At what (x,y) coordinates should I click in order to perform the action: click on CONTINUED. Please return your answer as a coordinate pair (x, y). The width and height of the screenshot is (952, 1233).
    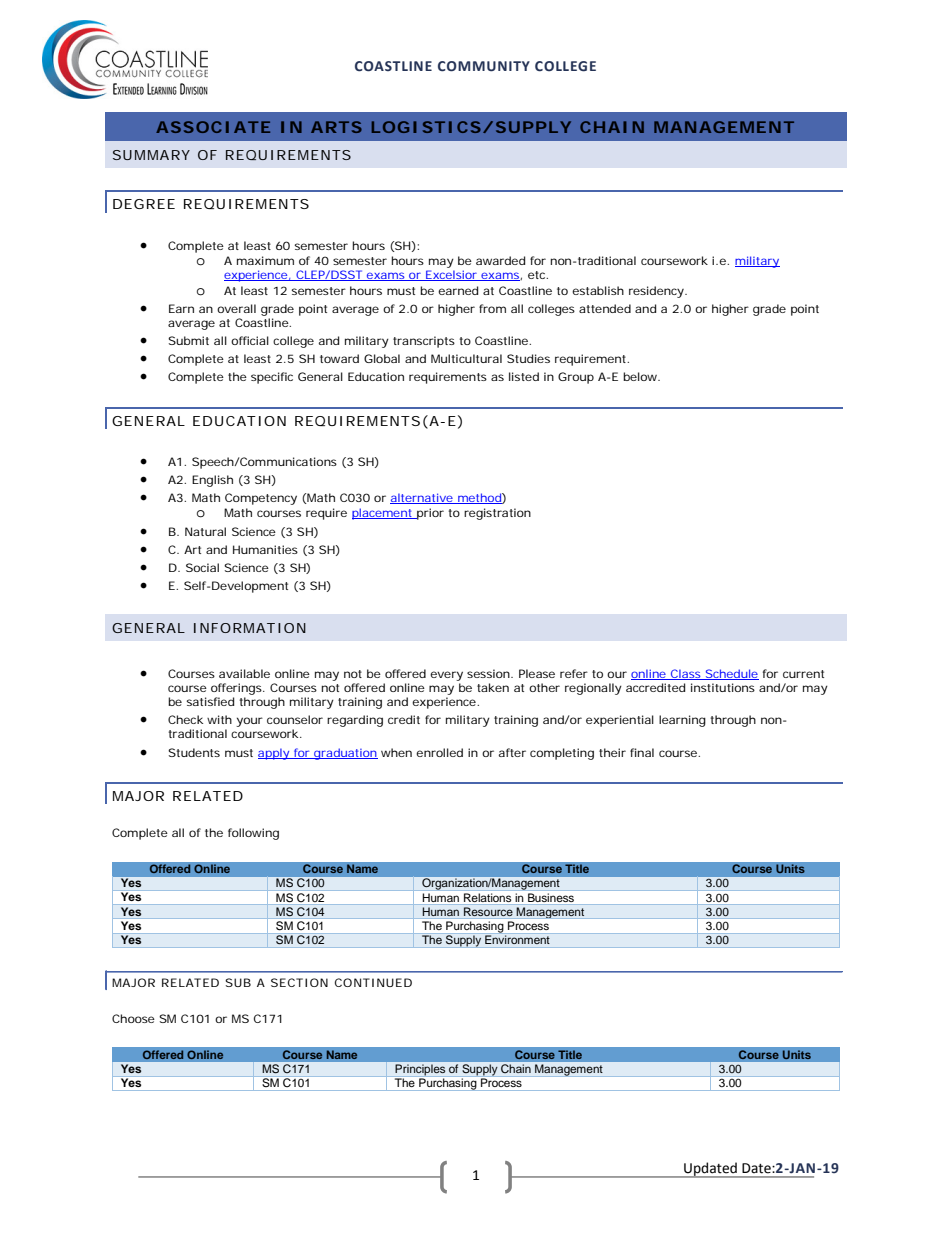
    Looking at the image, I should click on (373, 982).
